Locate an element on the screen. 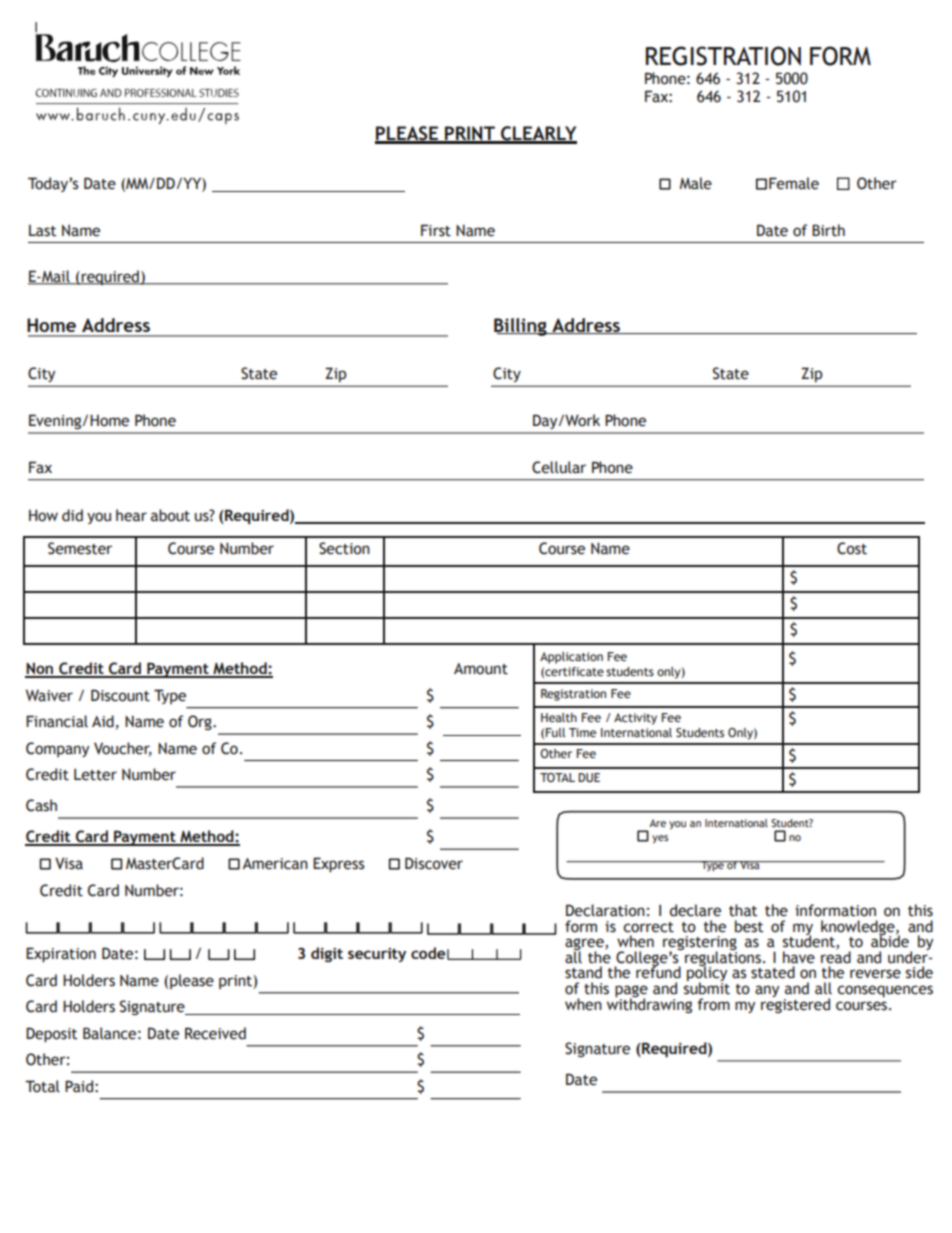  Last is located at coordinates (42, 231).
